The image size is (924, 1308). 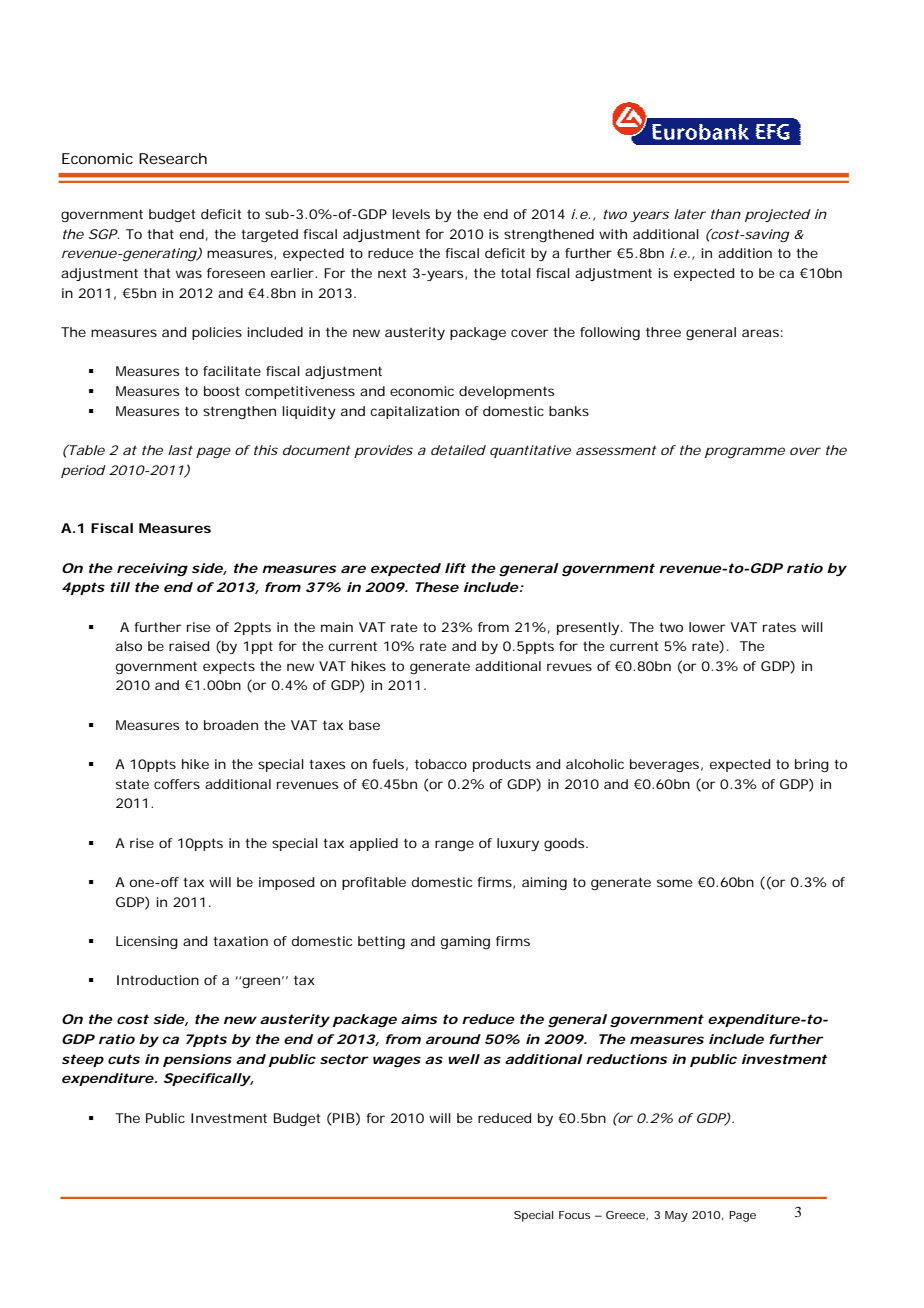 I want to click on some, so click(x=674, y=883).
